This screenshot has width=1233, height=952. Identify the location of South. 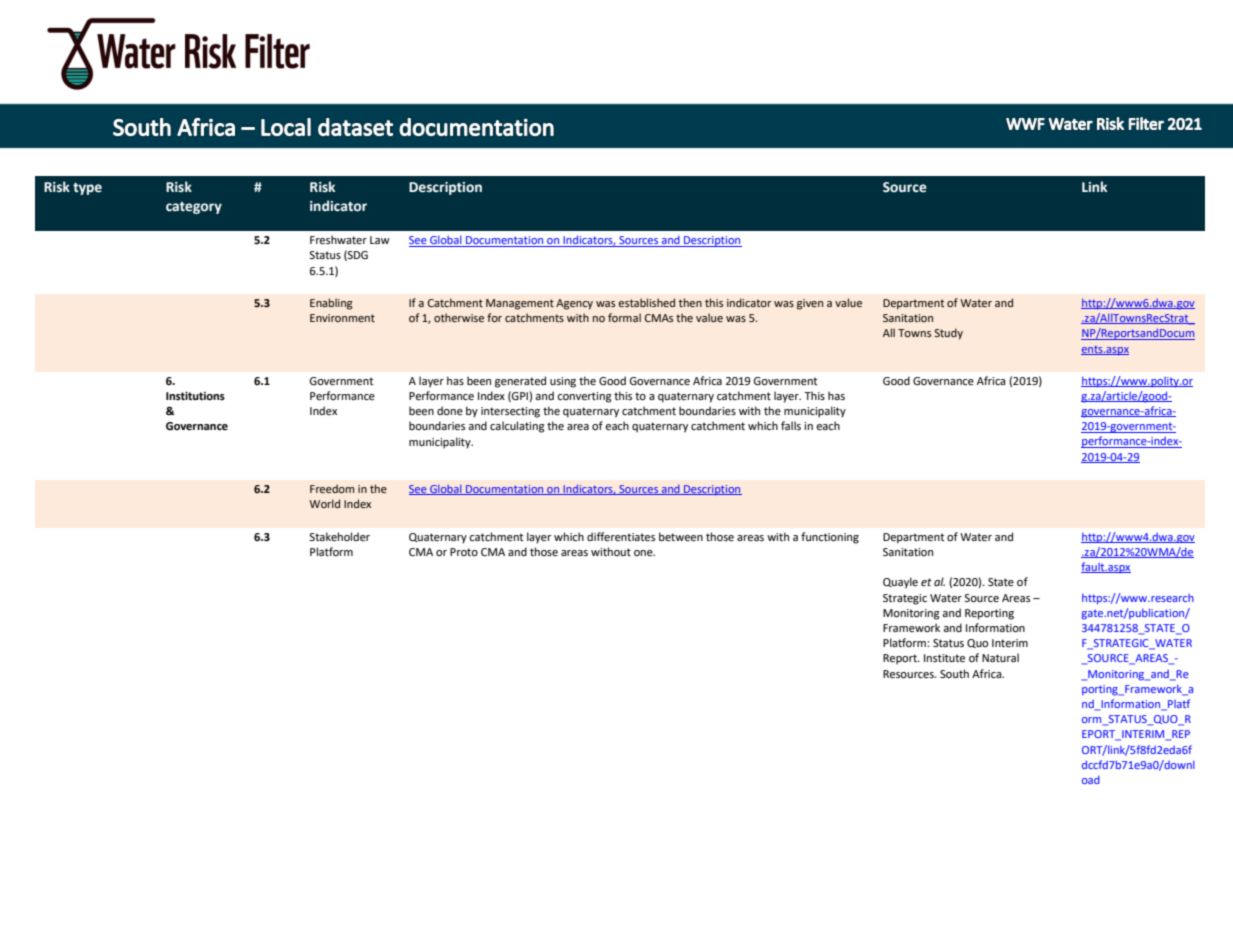
(954, 673).
